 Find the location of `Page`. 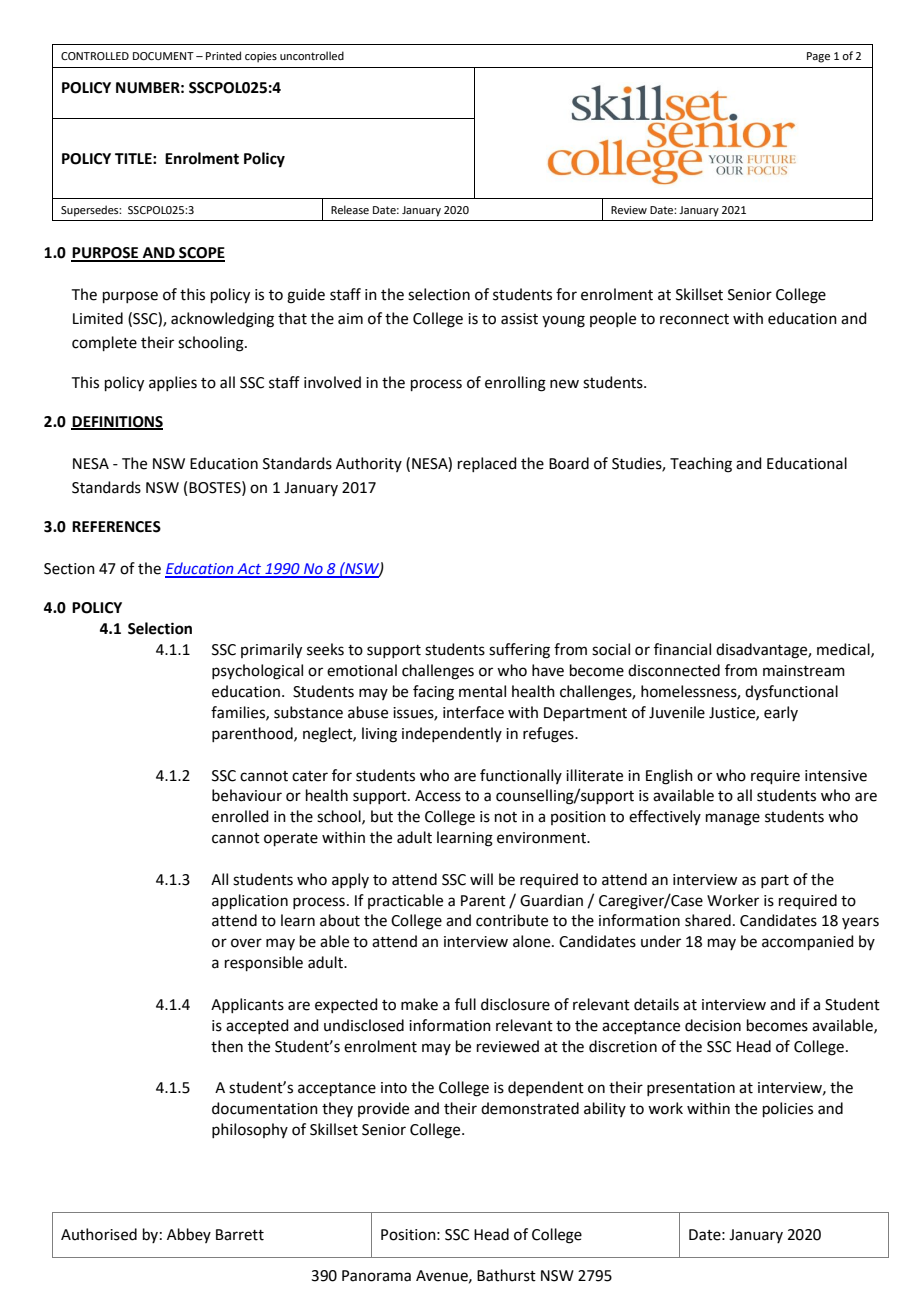

Page is located at coordinates (818, 57).
